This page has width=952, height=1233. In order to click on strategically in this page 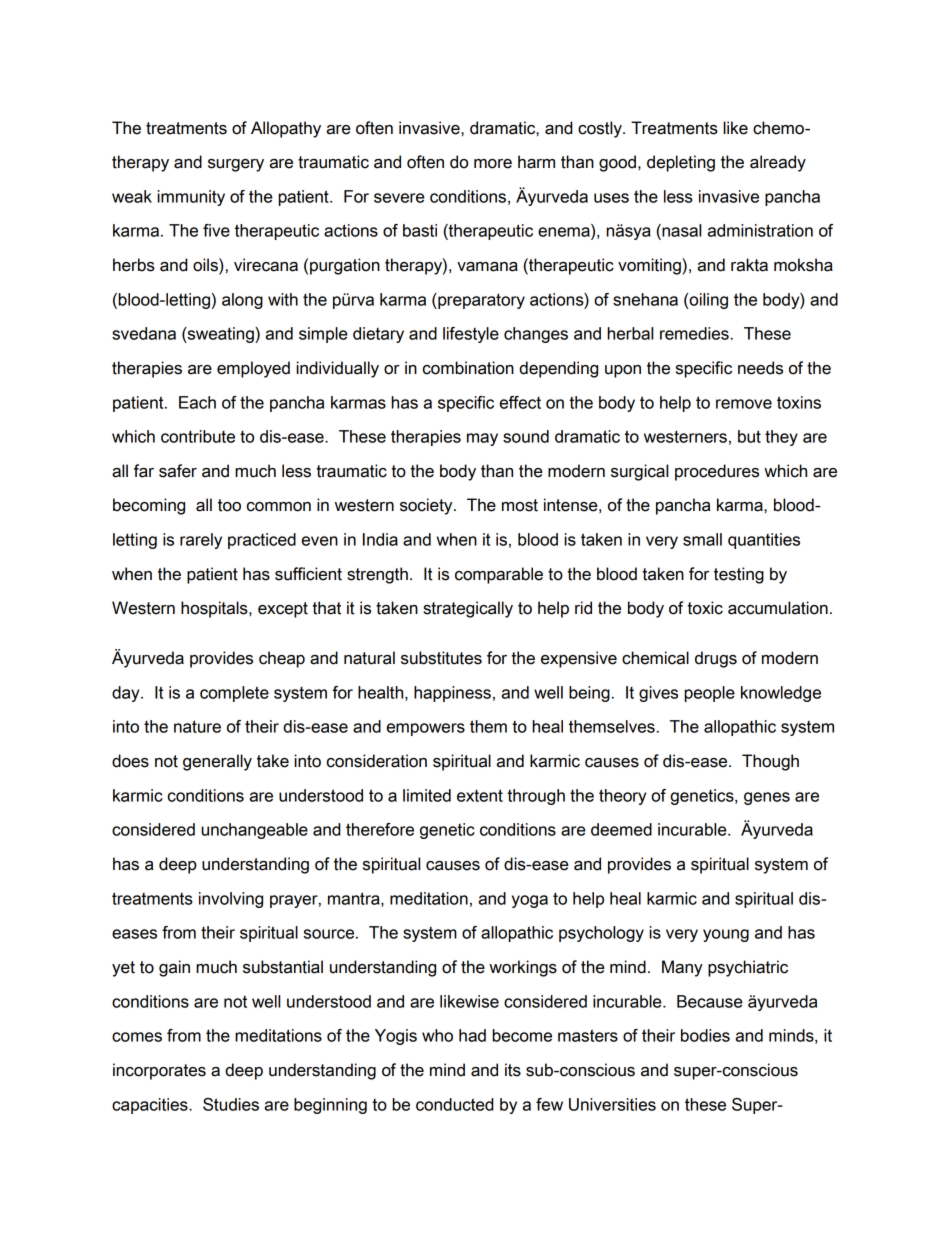, I will do `click(468, 609)`.
